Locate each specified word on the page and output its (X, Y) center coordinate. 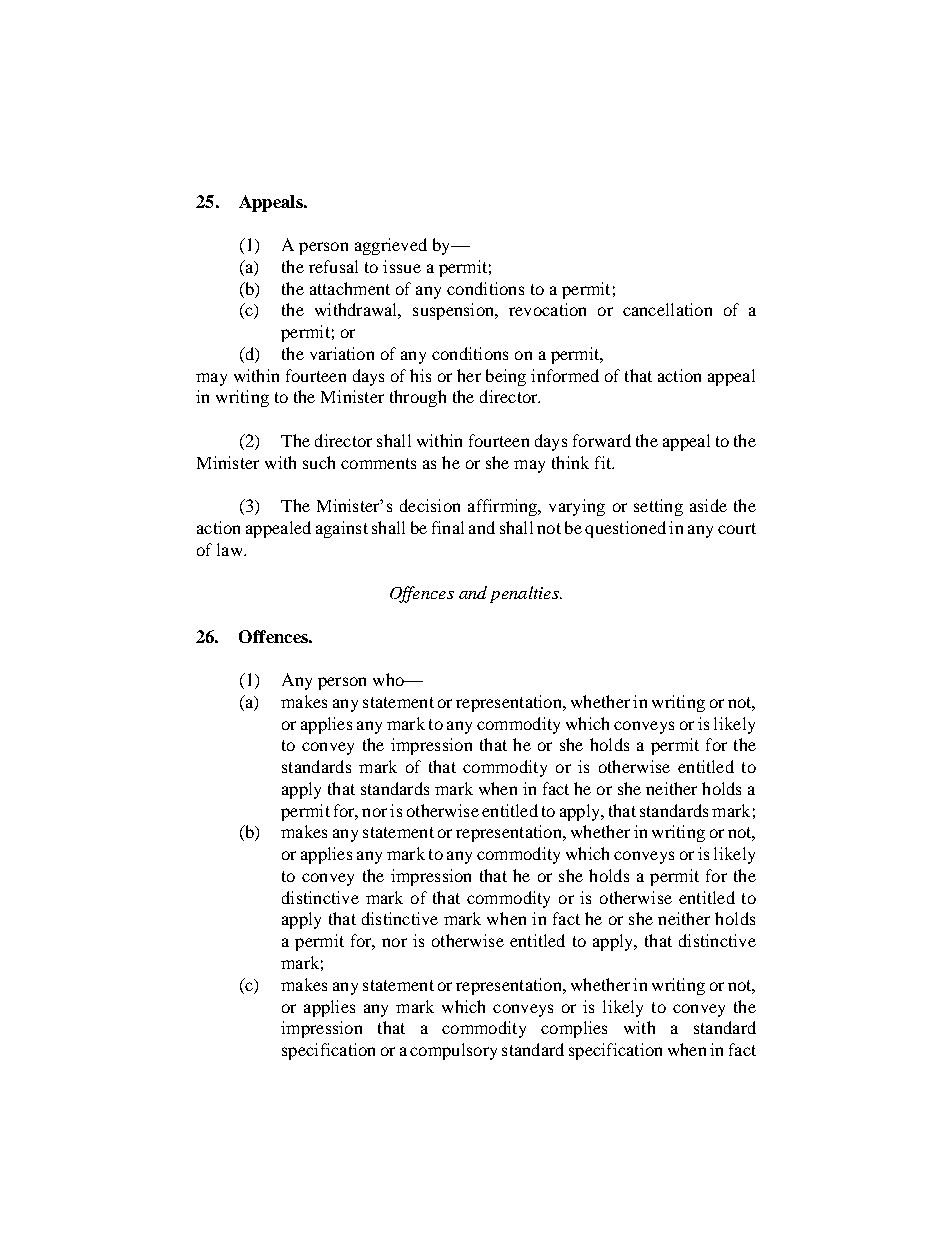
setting (658, 507)
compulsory (453, 1051)
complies (574, 1029)
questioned (625, 529)
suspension (455, 311)
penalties (525, 594)
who (389, 679)
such (319, 462)
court (737, 528)
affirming (504, 507)
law (231, 549)
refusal (333, 266)
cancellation (667, 309)
